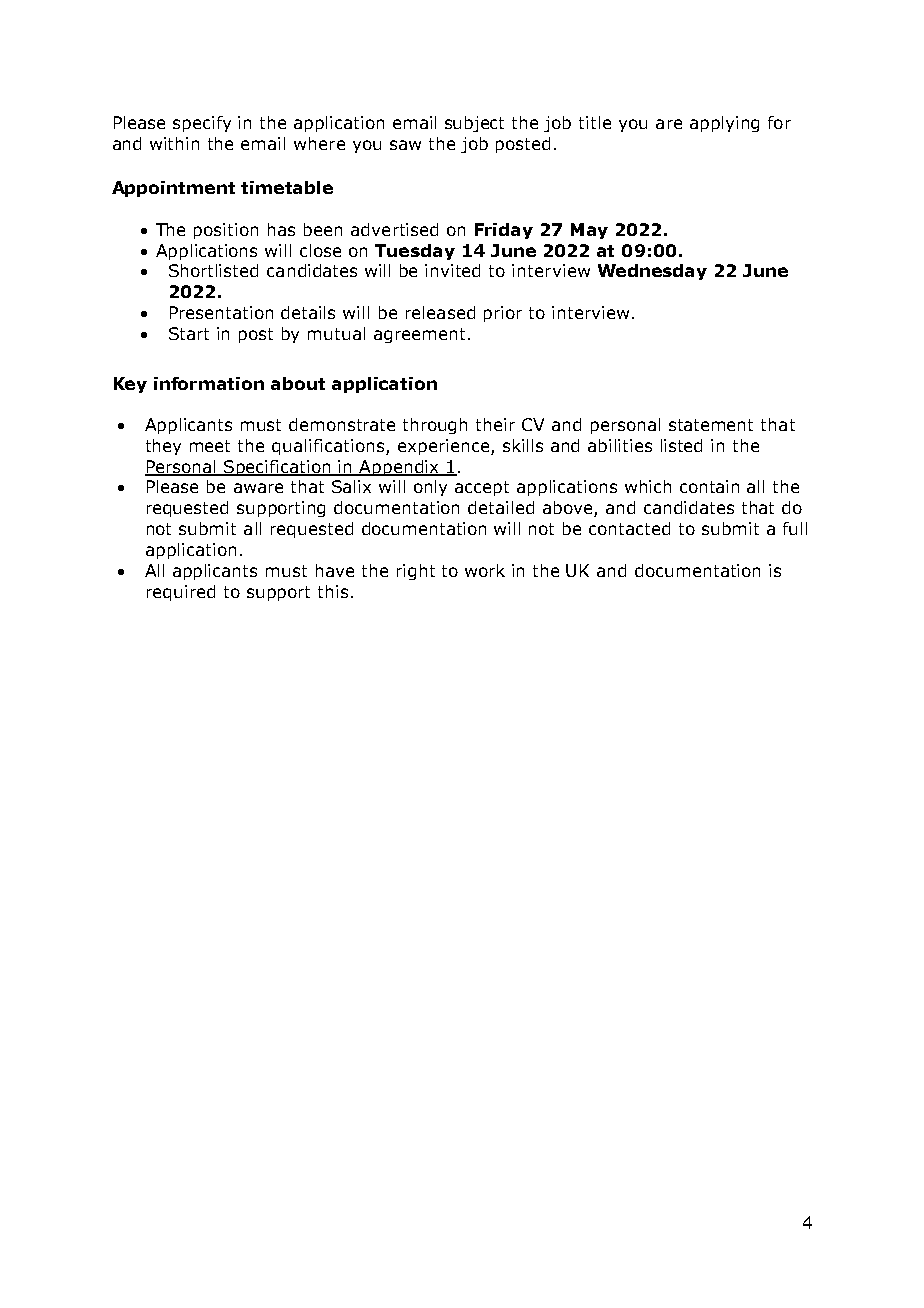  Describe the element at coordinates (711, 425) in the page. I see `statement` at that location.
